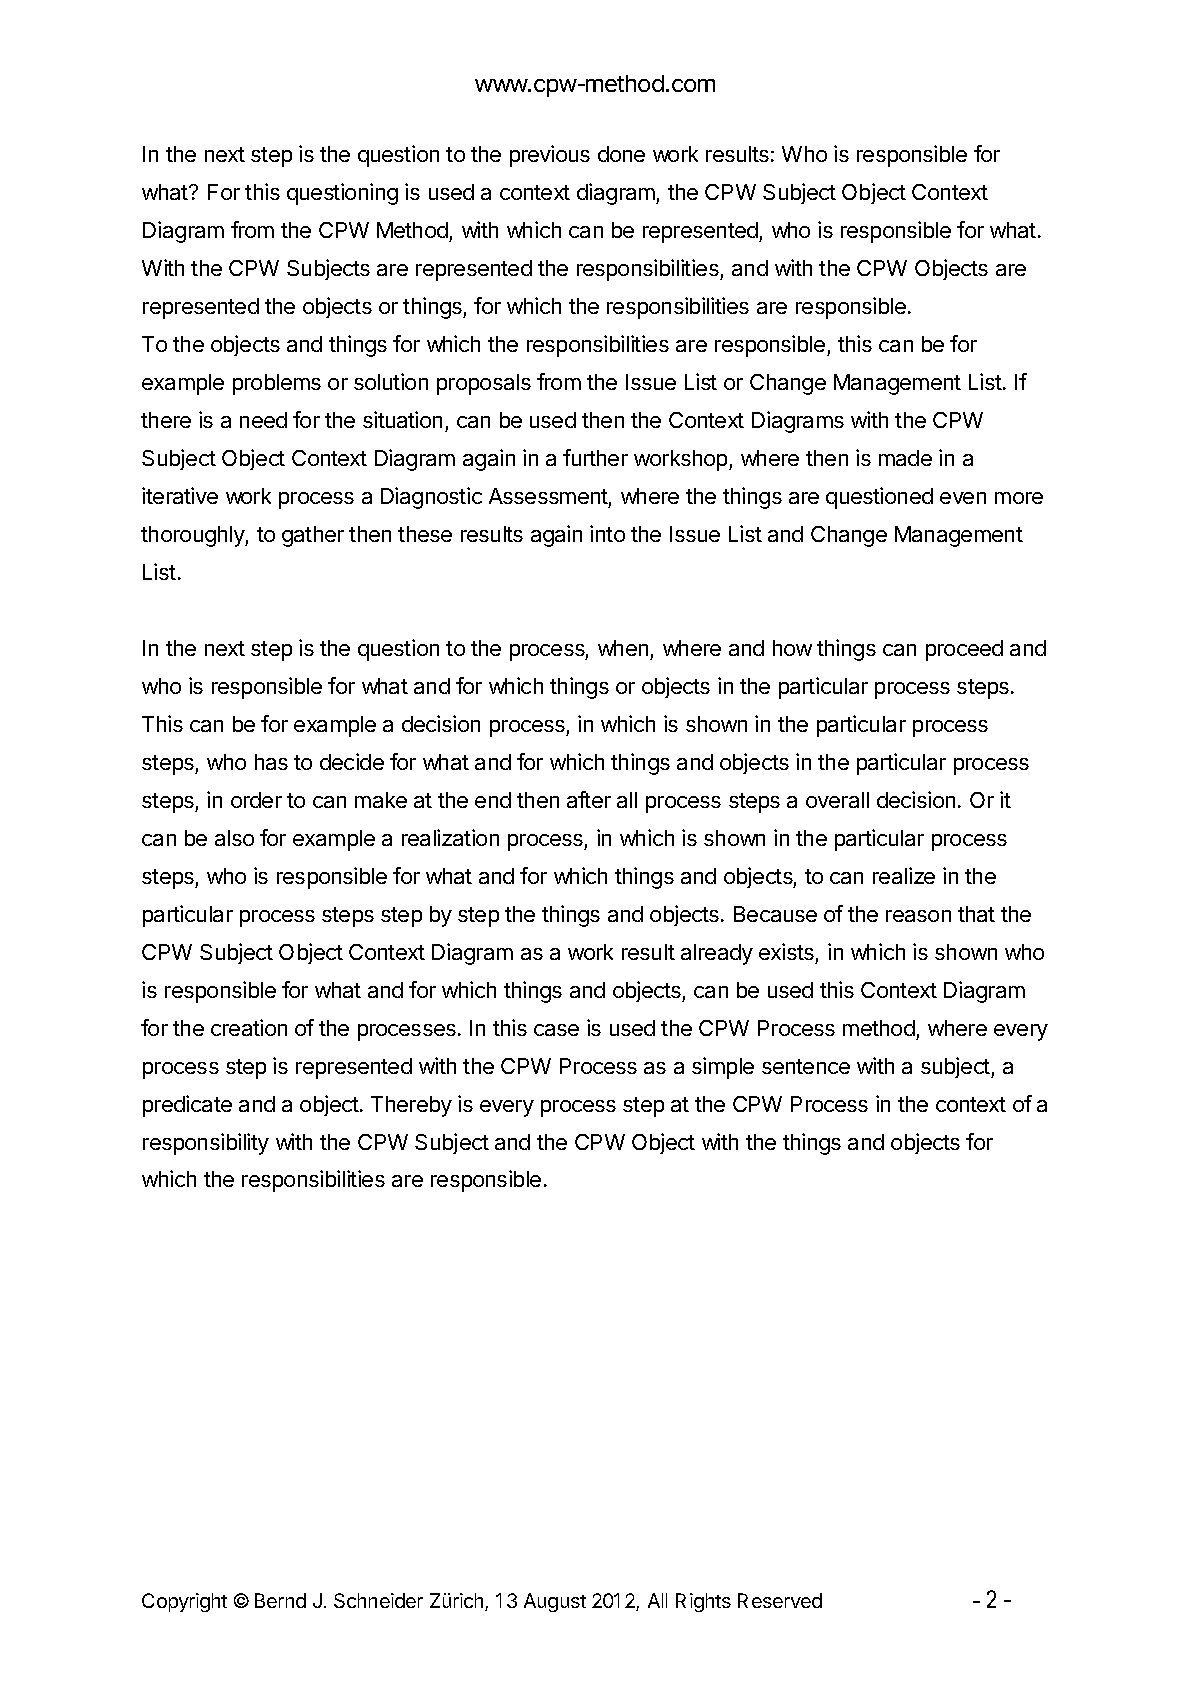  Describe the element at coordinates (905, 458) in the screenshot. I see `made` at that location.
